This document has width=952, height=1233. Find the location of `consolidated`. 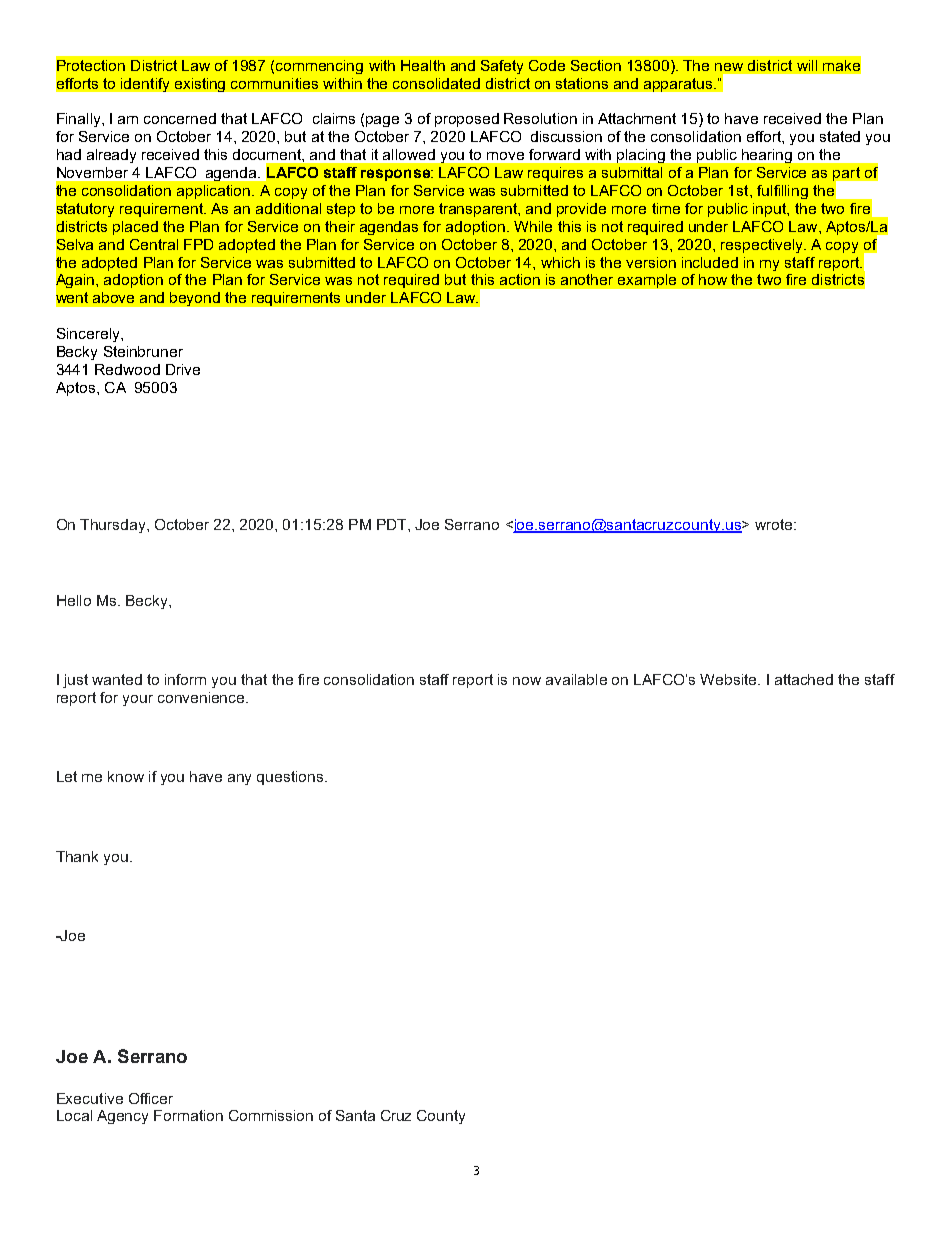

consolidated is located at coordinates (436, 83).
